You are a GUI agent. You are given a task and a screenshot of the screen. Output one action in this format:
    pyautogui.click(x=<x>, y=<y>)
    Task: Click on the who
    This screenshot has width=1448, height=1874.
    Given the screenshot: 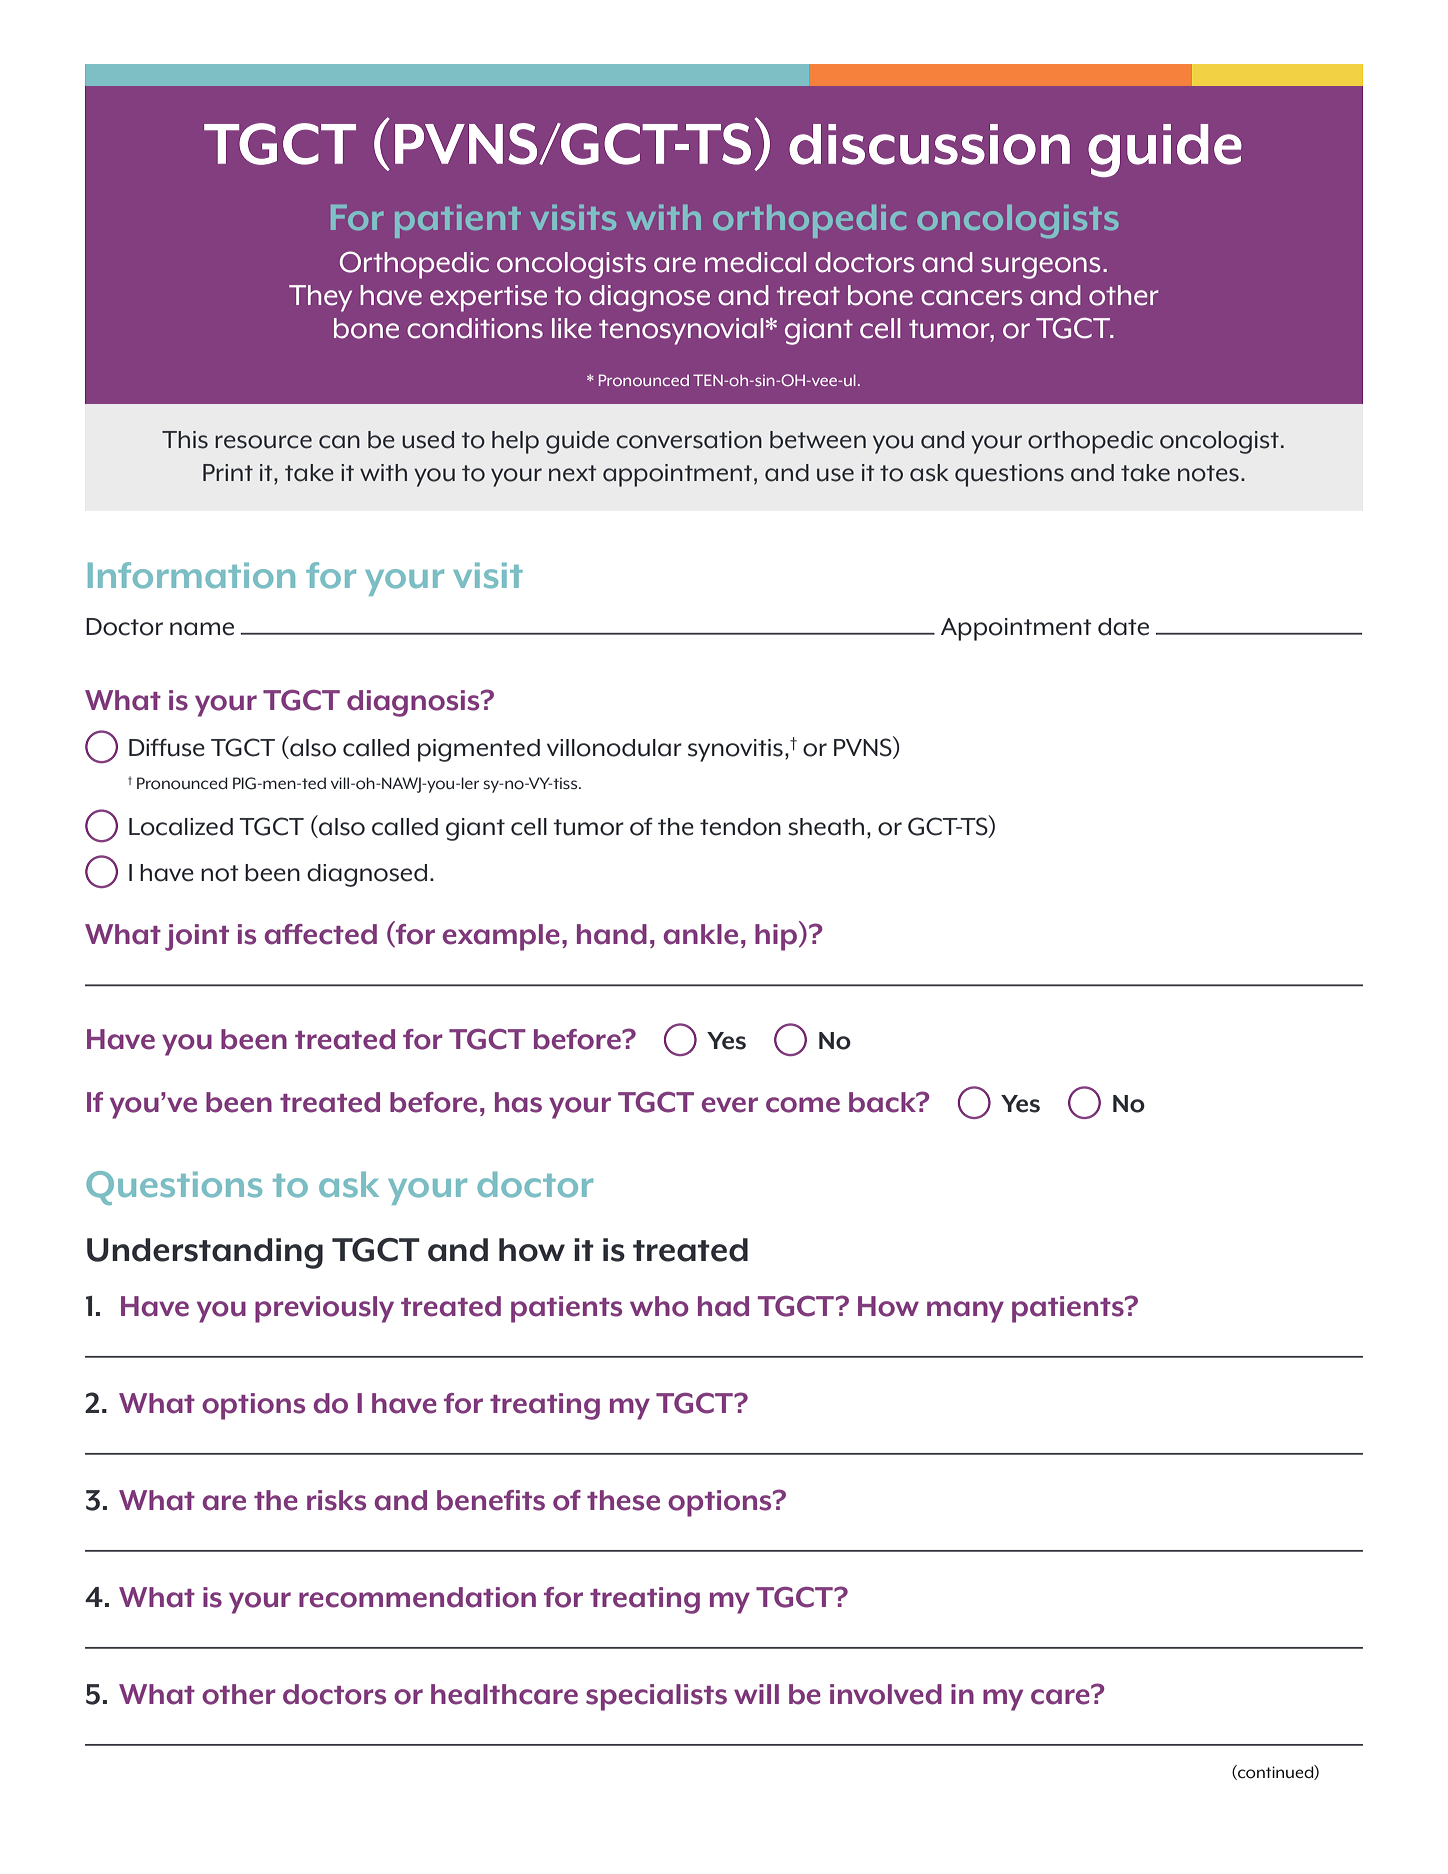 What is the action you would take?
    pyautogui.click(x=659, y=1306)
